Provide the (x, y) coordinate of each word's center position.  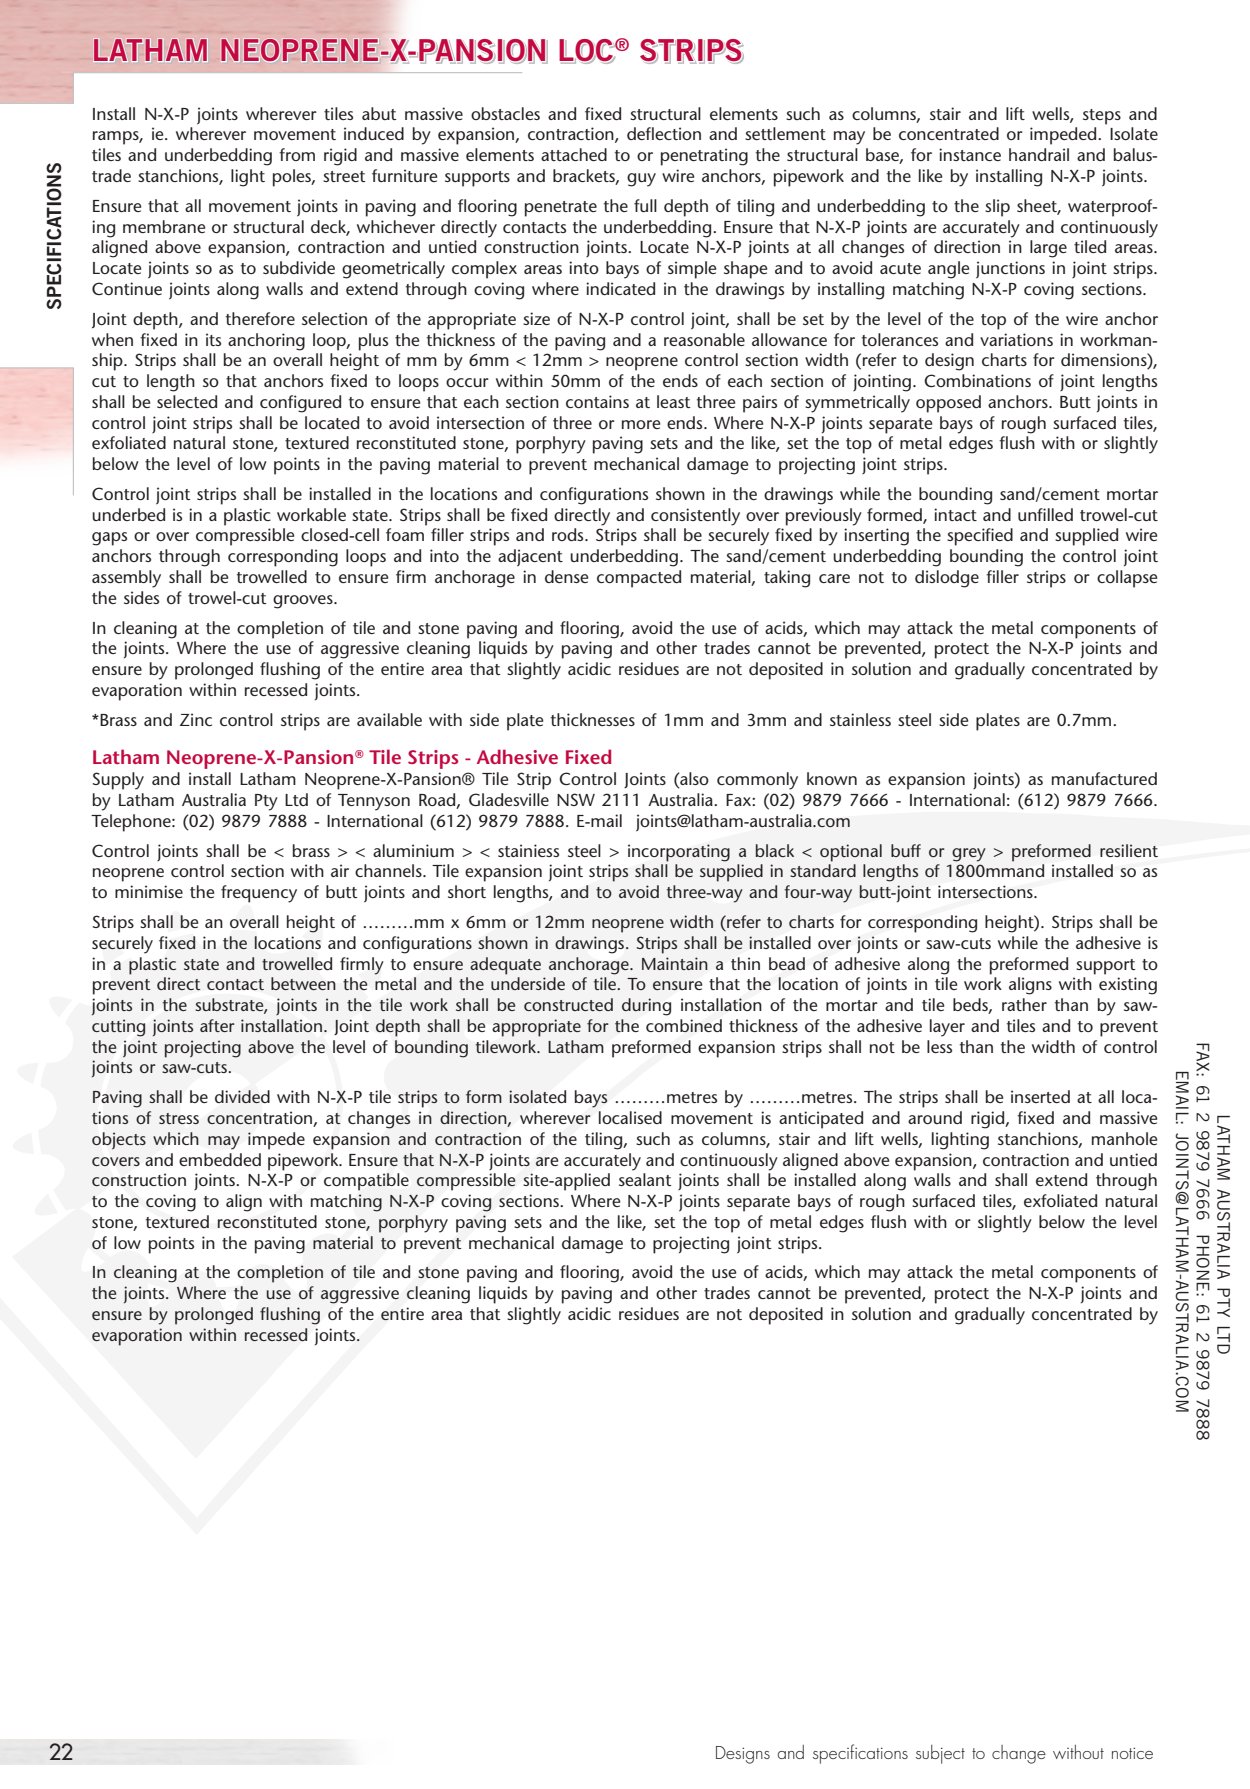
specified (980, 537)
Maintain (675, 963)
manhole (1124, 1138)
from (297, 154)
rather (1024, 1004)
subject (940, 1754)
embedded (220, 1159)
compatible (366, 1182)
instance (970, 154)
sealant (645, 1179)
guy (641, 180)
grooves (304, 602)
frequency (259, 894)
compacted (639, 579)
